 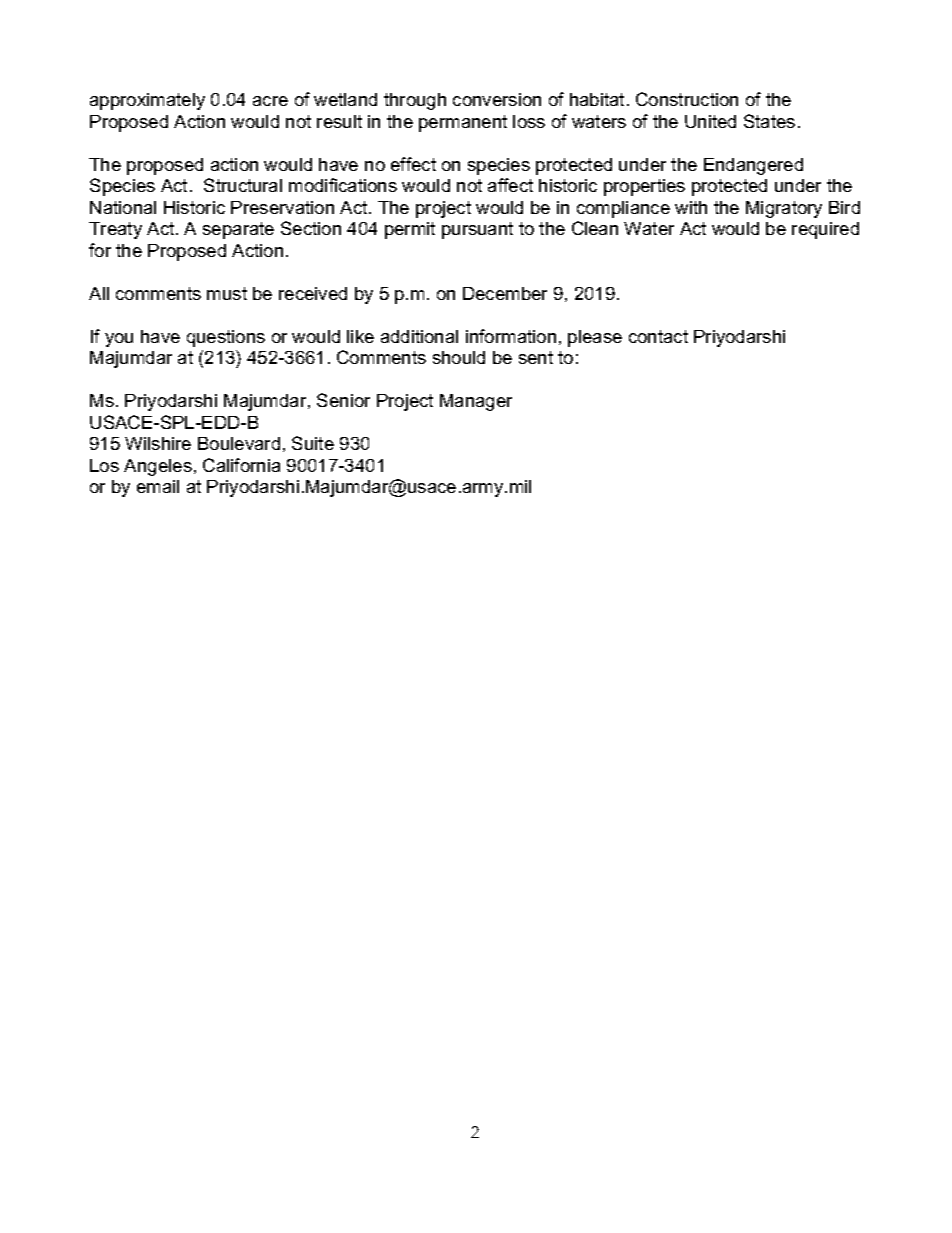 I want to click on must, so click(x=227, y=293).
